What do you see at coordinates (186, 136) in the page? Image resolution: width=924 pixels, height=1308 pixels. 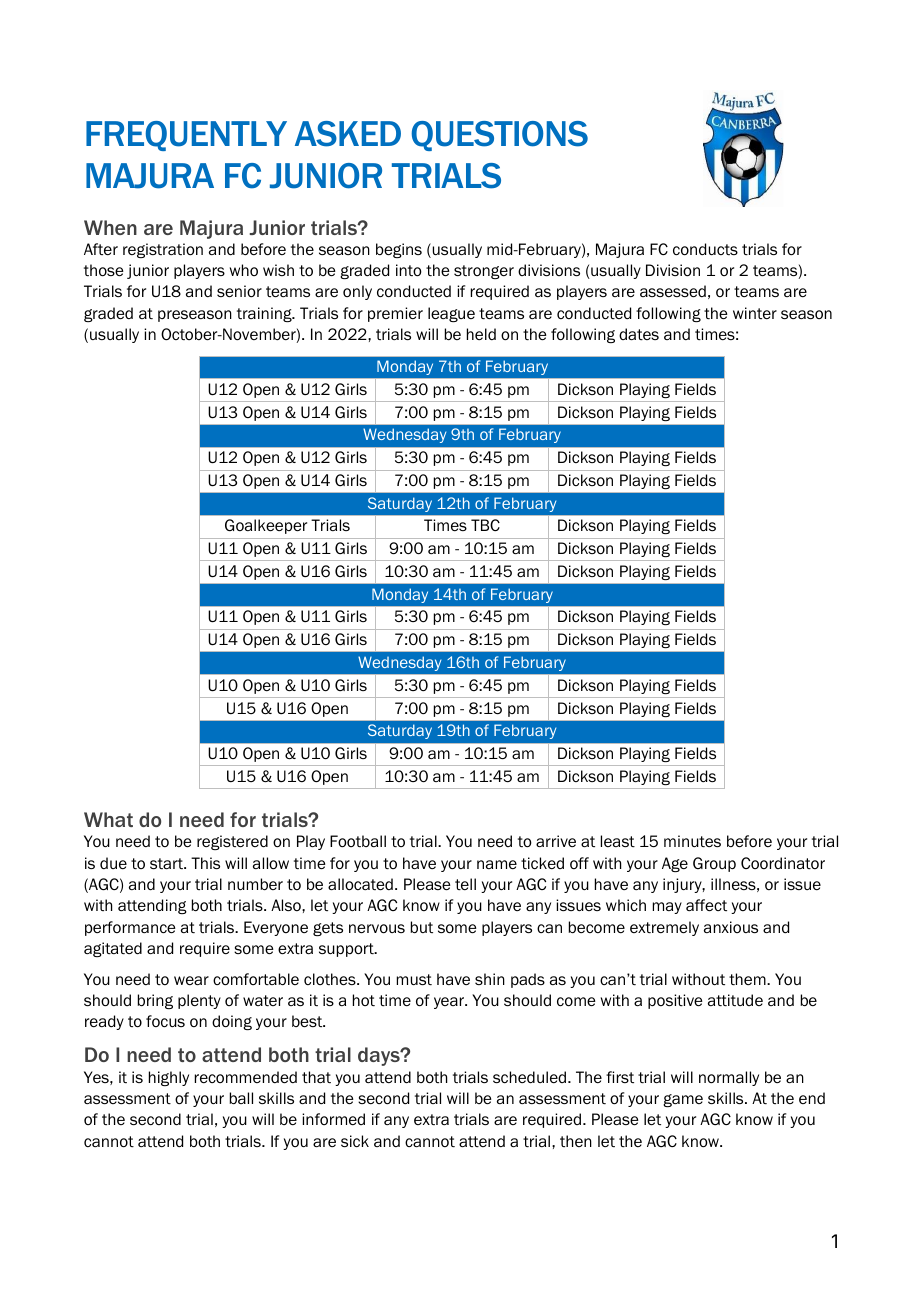 I see `FREQUENTLY` at bounding box center [186, 136].
